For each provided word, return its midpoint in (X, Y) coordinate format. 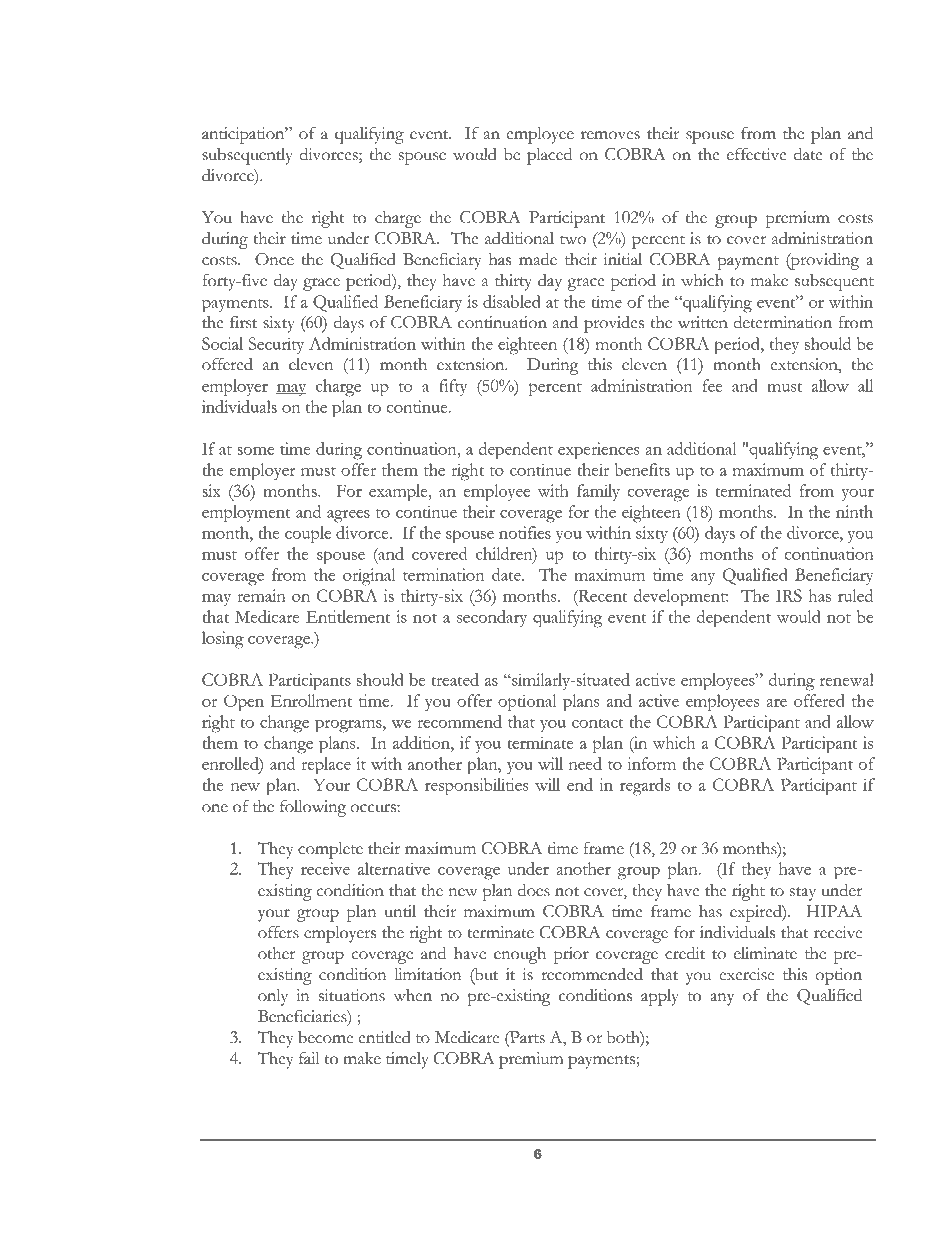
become (325, 1037)
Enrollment (311, 700)
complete (330, 850)
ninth (854, 511)
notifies (525, 532)
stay (803, 894)
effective (757, 154)
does (534, 890)
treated (455, 679)
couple (308, 535)
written (703, 322)
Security (276, 345)
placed (549, 156)
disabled (512, 301)
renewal (847, 679)
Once (274, 259)
